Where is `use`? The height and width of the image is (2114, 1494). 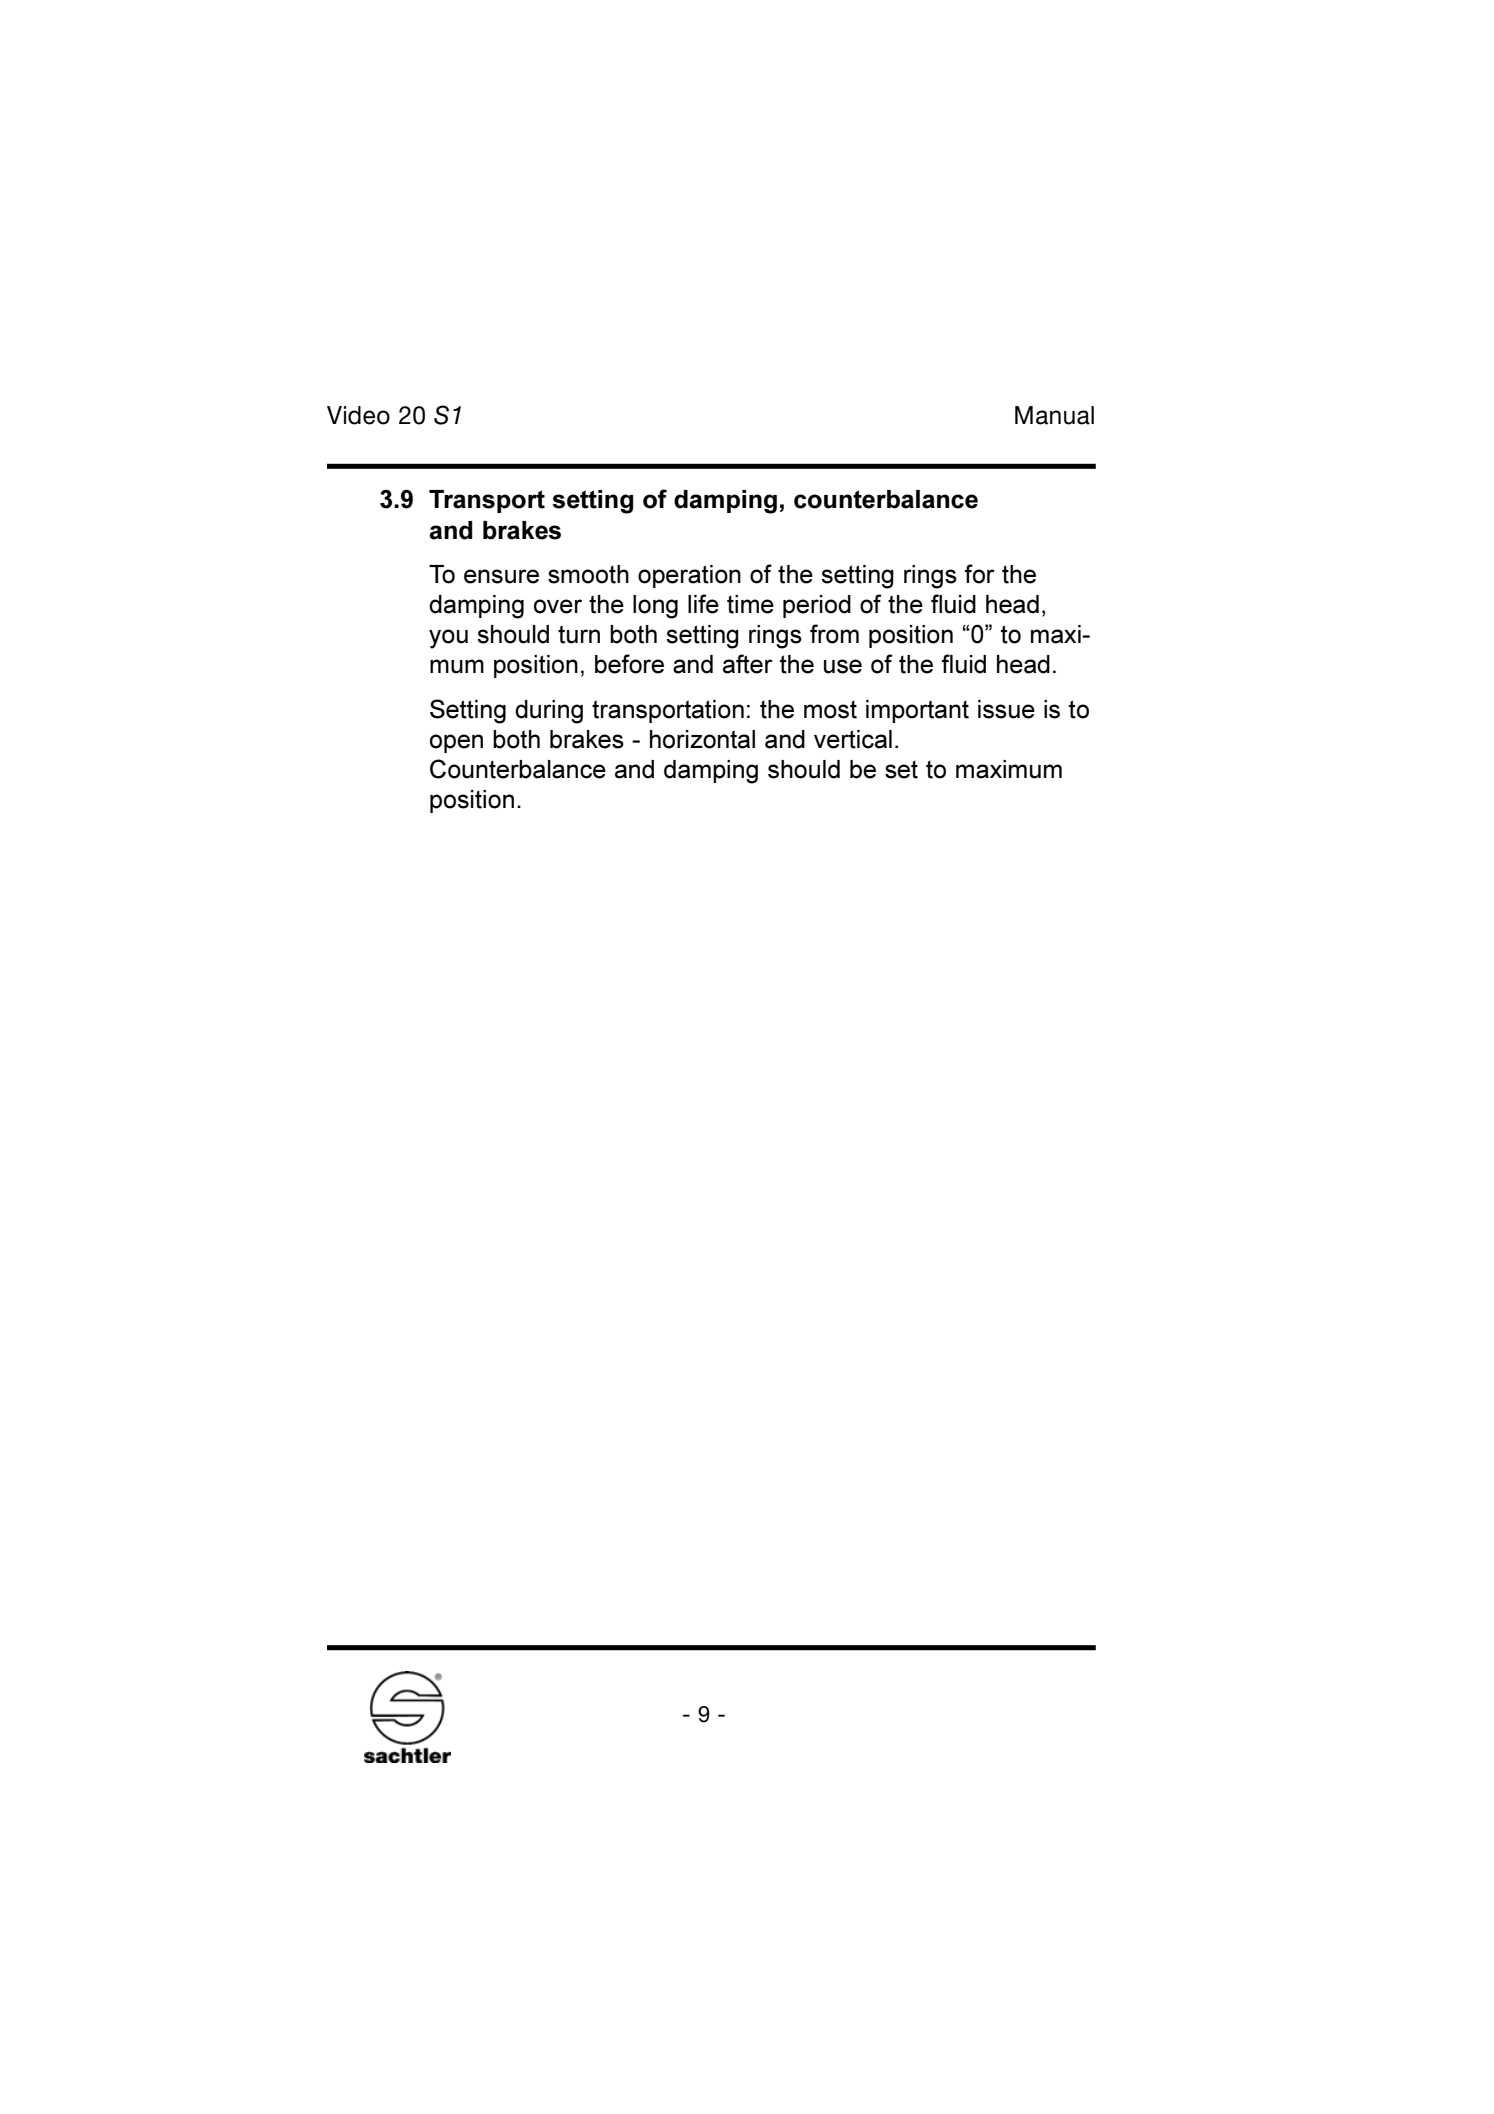 use is located at coordinates (843, 666).
